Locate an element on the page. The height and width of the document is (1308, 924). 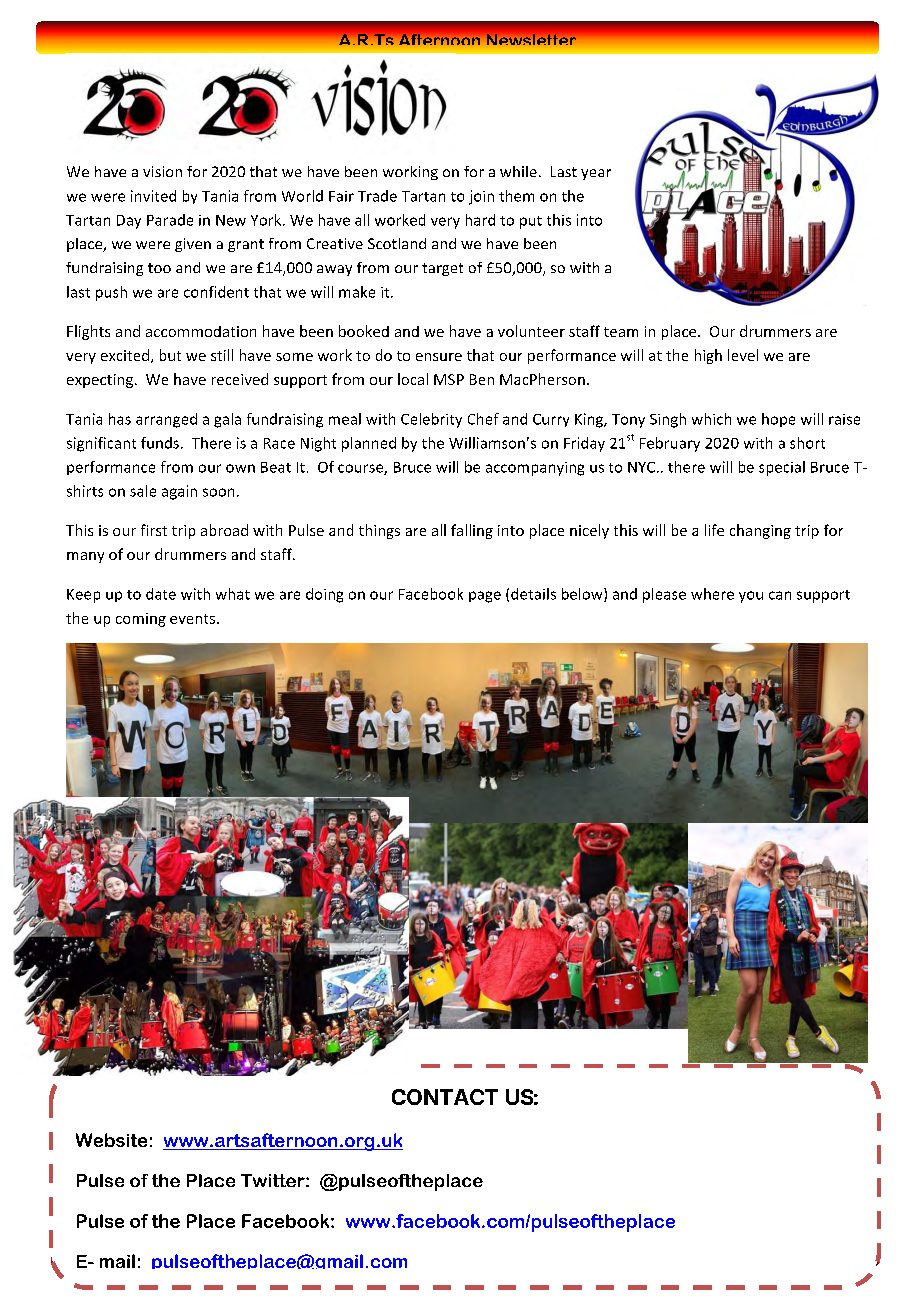
date is located at coordinates (161, 594).
